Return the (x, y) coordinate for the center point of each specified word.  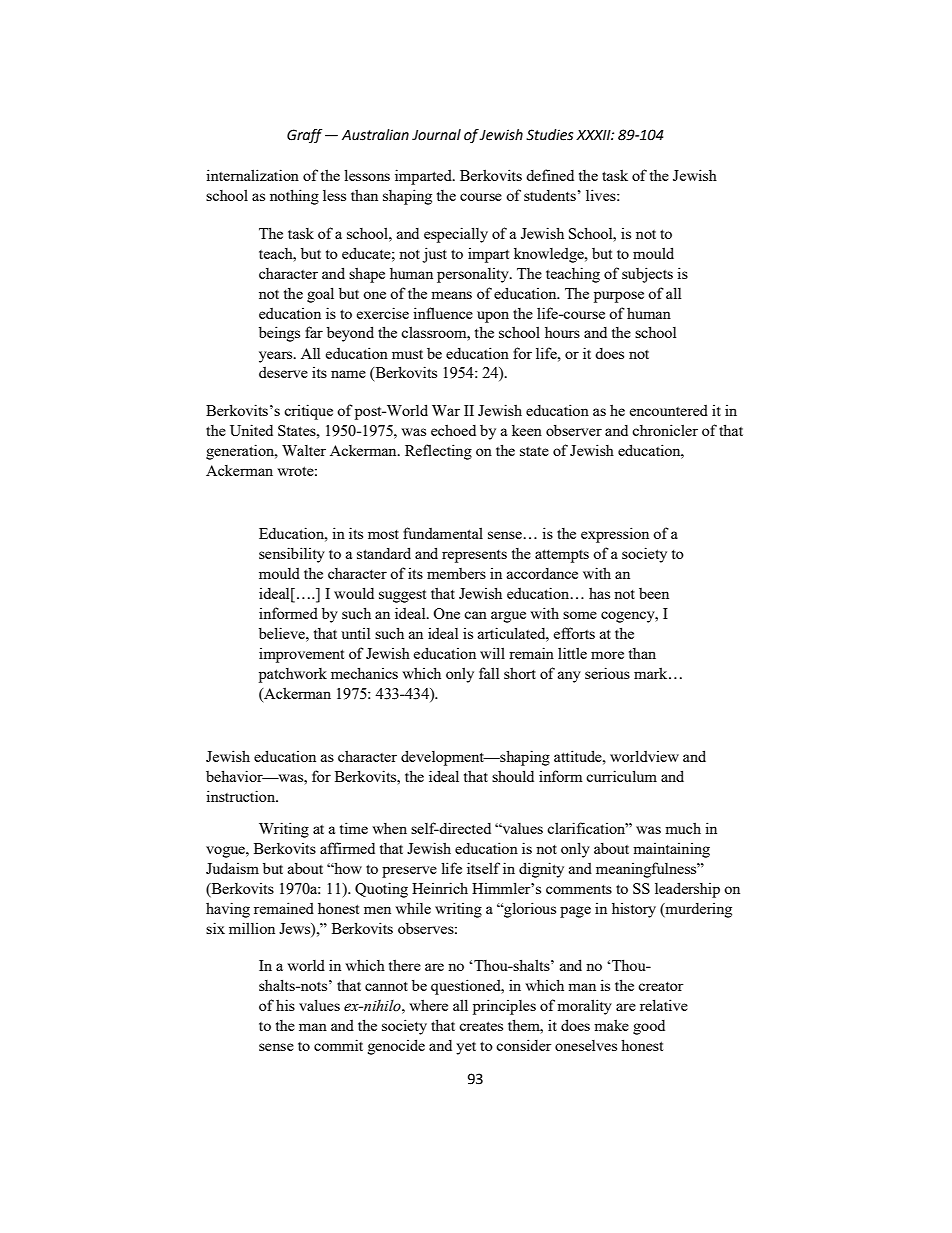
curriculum (621, 776)
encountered (669, 410)
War (446, 410)
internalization (252, 175)
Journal (436, 135)
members (456, 573)
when (389, 828)
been (654, 593)
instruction (242, 796)
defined (550, 175)
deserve (283, 372)
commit (338, 1045)
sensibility (292, 555)
